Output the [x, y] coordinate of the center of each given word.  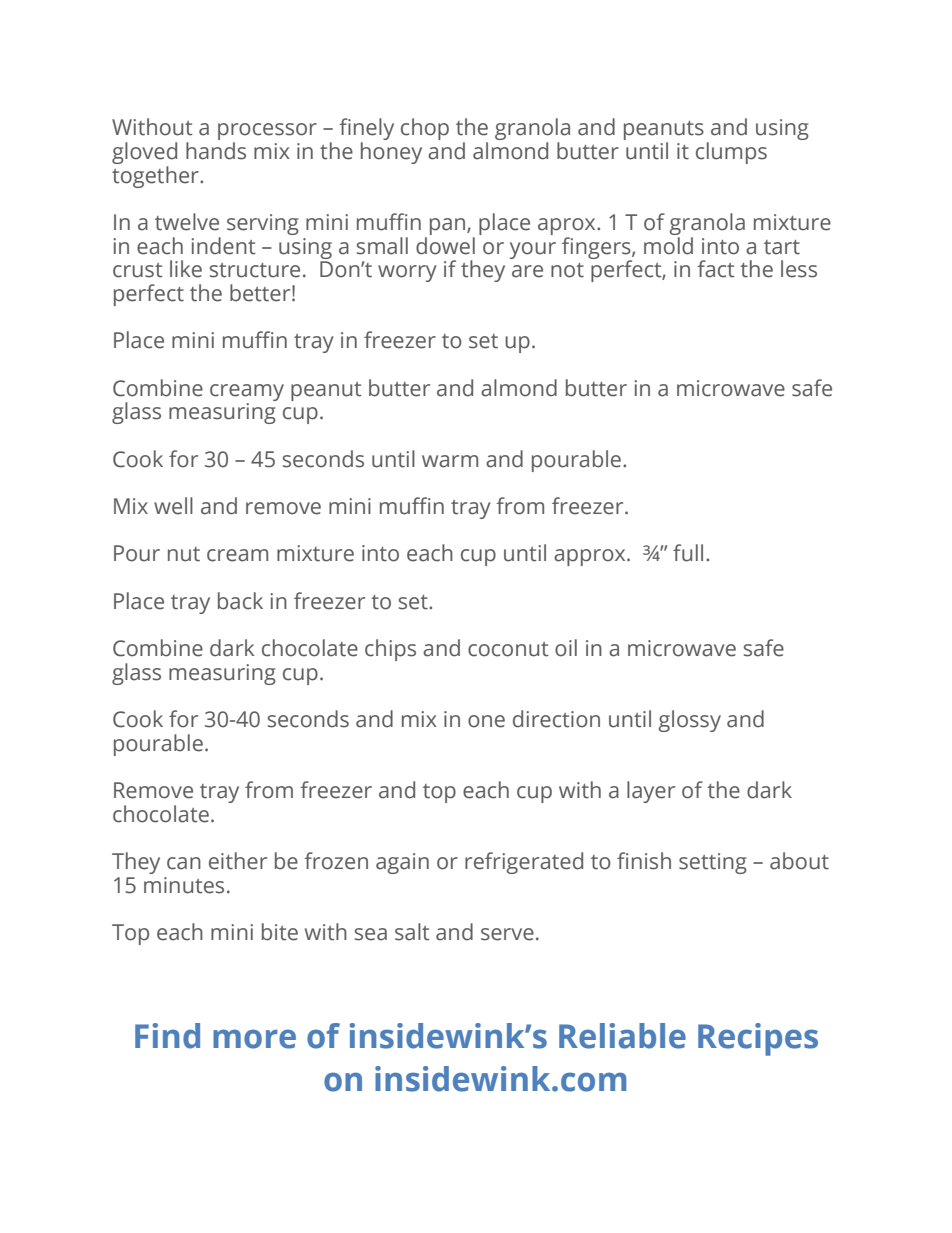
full [688, 553]
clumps [731, 153]
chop [425, 129]
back [240, 601]
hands [216, 151]
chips [390, 650]
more [254, 1039]
